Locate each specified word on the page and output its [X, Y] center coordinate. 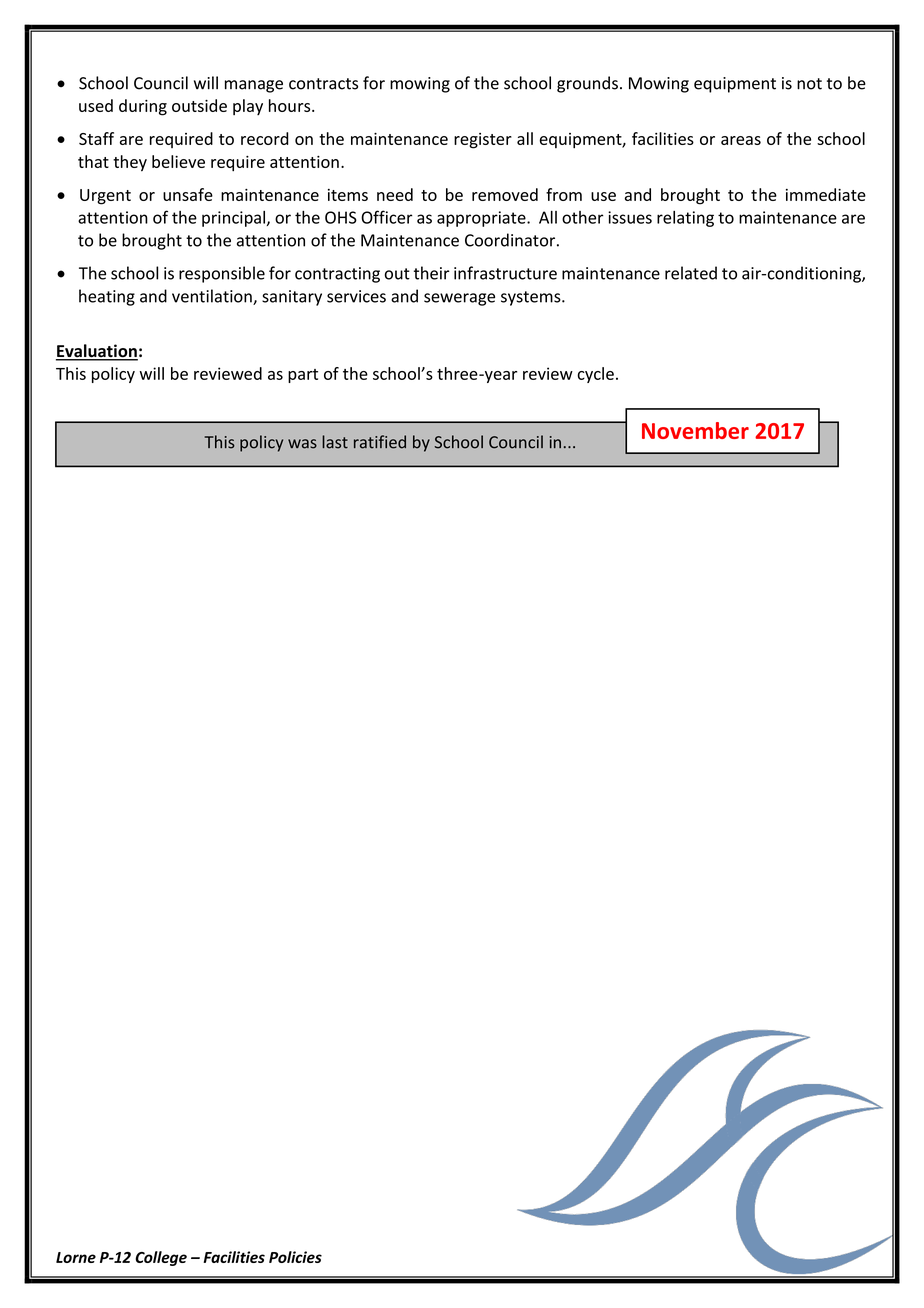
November [695, 430]
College [161, 1258]
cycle [595, 375]
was [302, 444]
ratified [380, 442]
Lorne [76, 1257]
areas [741, 140]
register [483, 141]
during [143, 107]
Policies [295, 1257]
